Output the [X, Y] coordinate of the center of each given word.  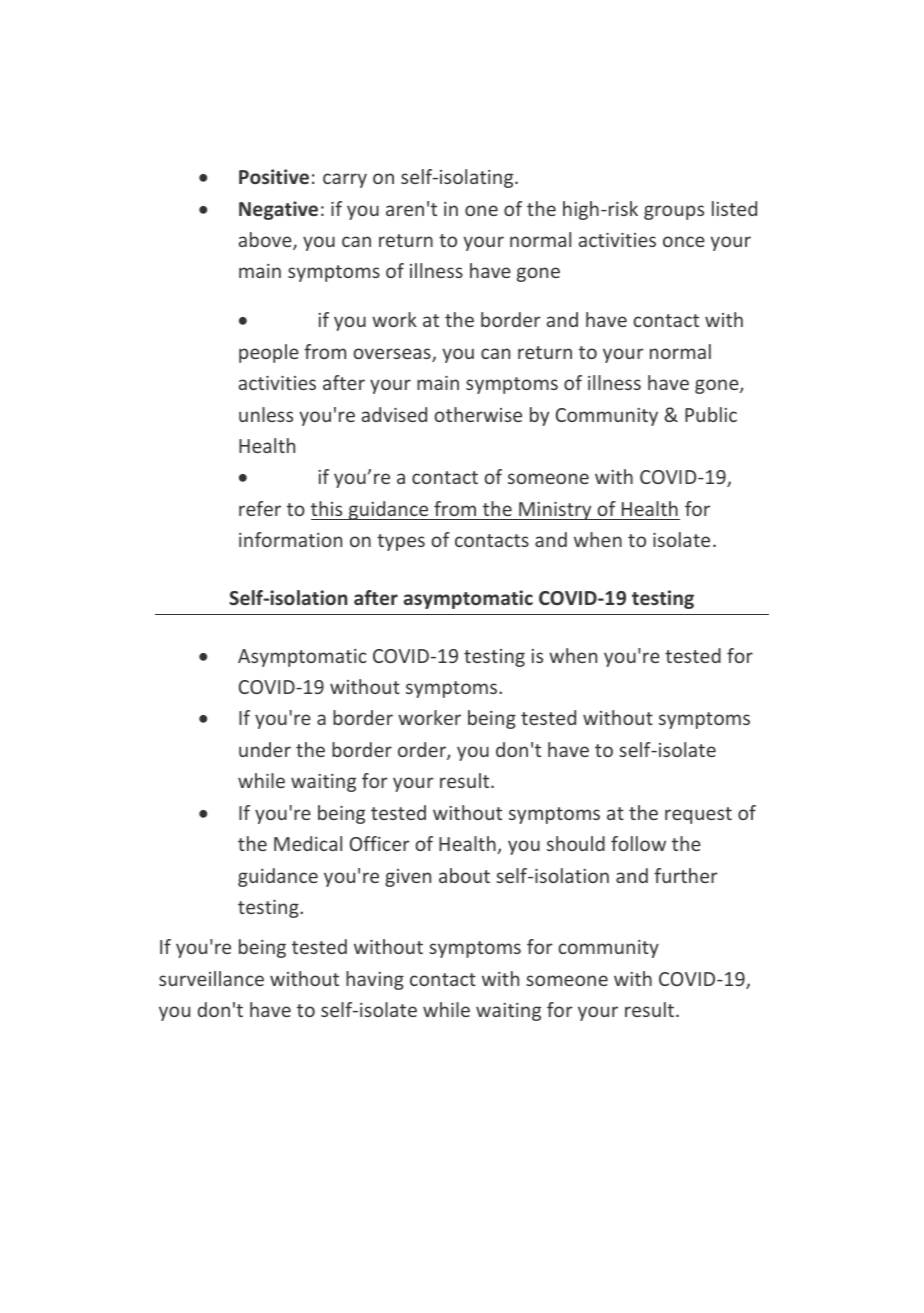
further [686, 875]
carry [345, 180]
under [265, 749]
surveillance [211, 978]
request [698, 815]
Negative [278, 210]
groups [674, 212]
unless [266, 414]
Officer [380, 843]
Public [711, 414]
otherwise [478, 414]
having [375, 980]
